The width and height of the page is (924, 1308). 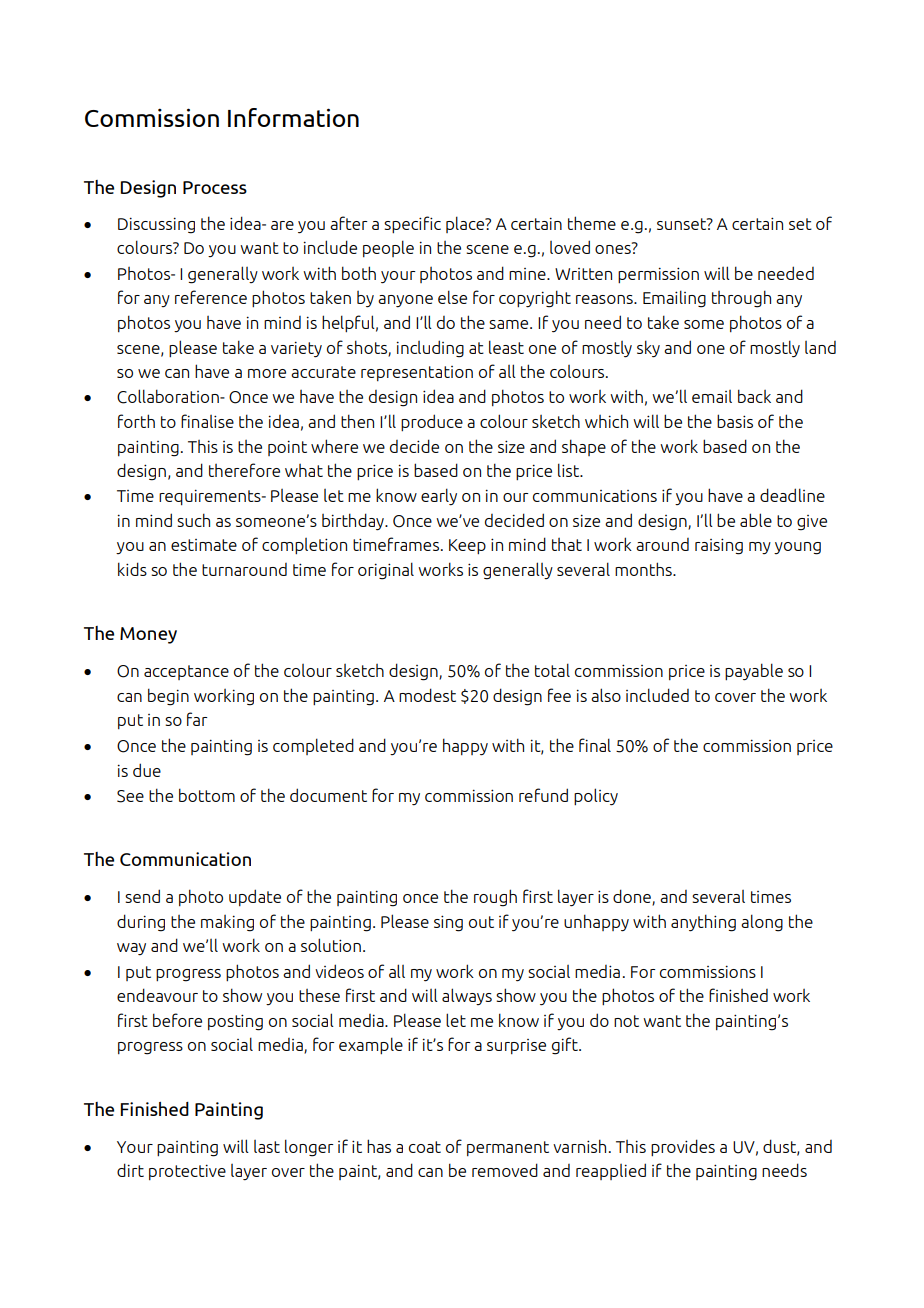 I want to click on specific, so click(x=412, y=224).
